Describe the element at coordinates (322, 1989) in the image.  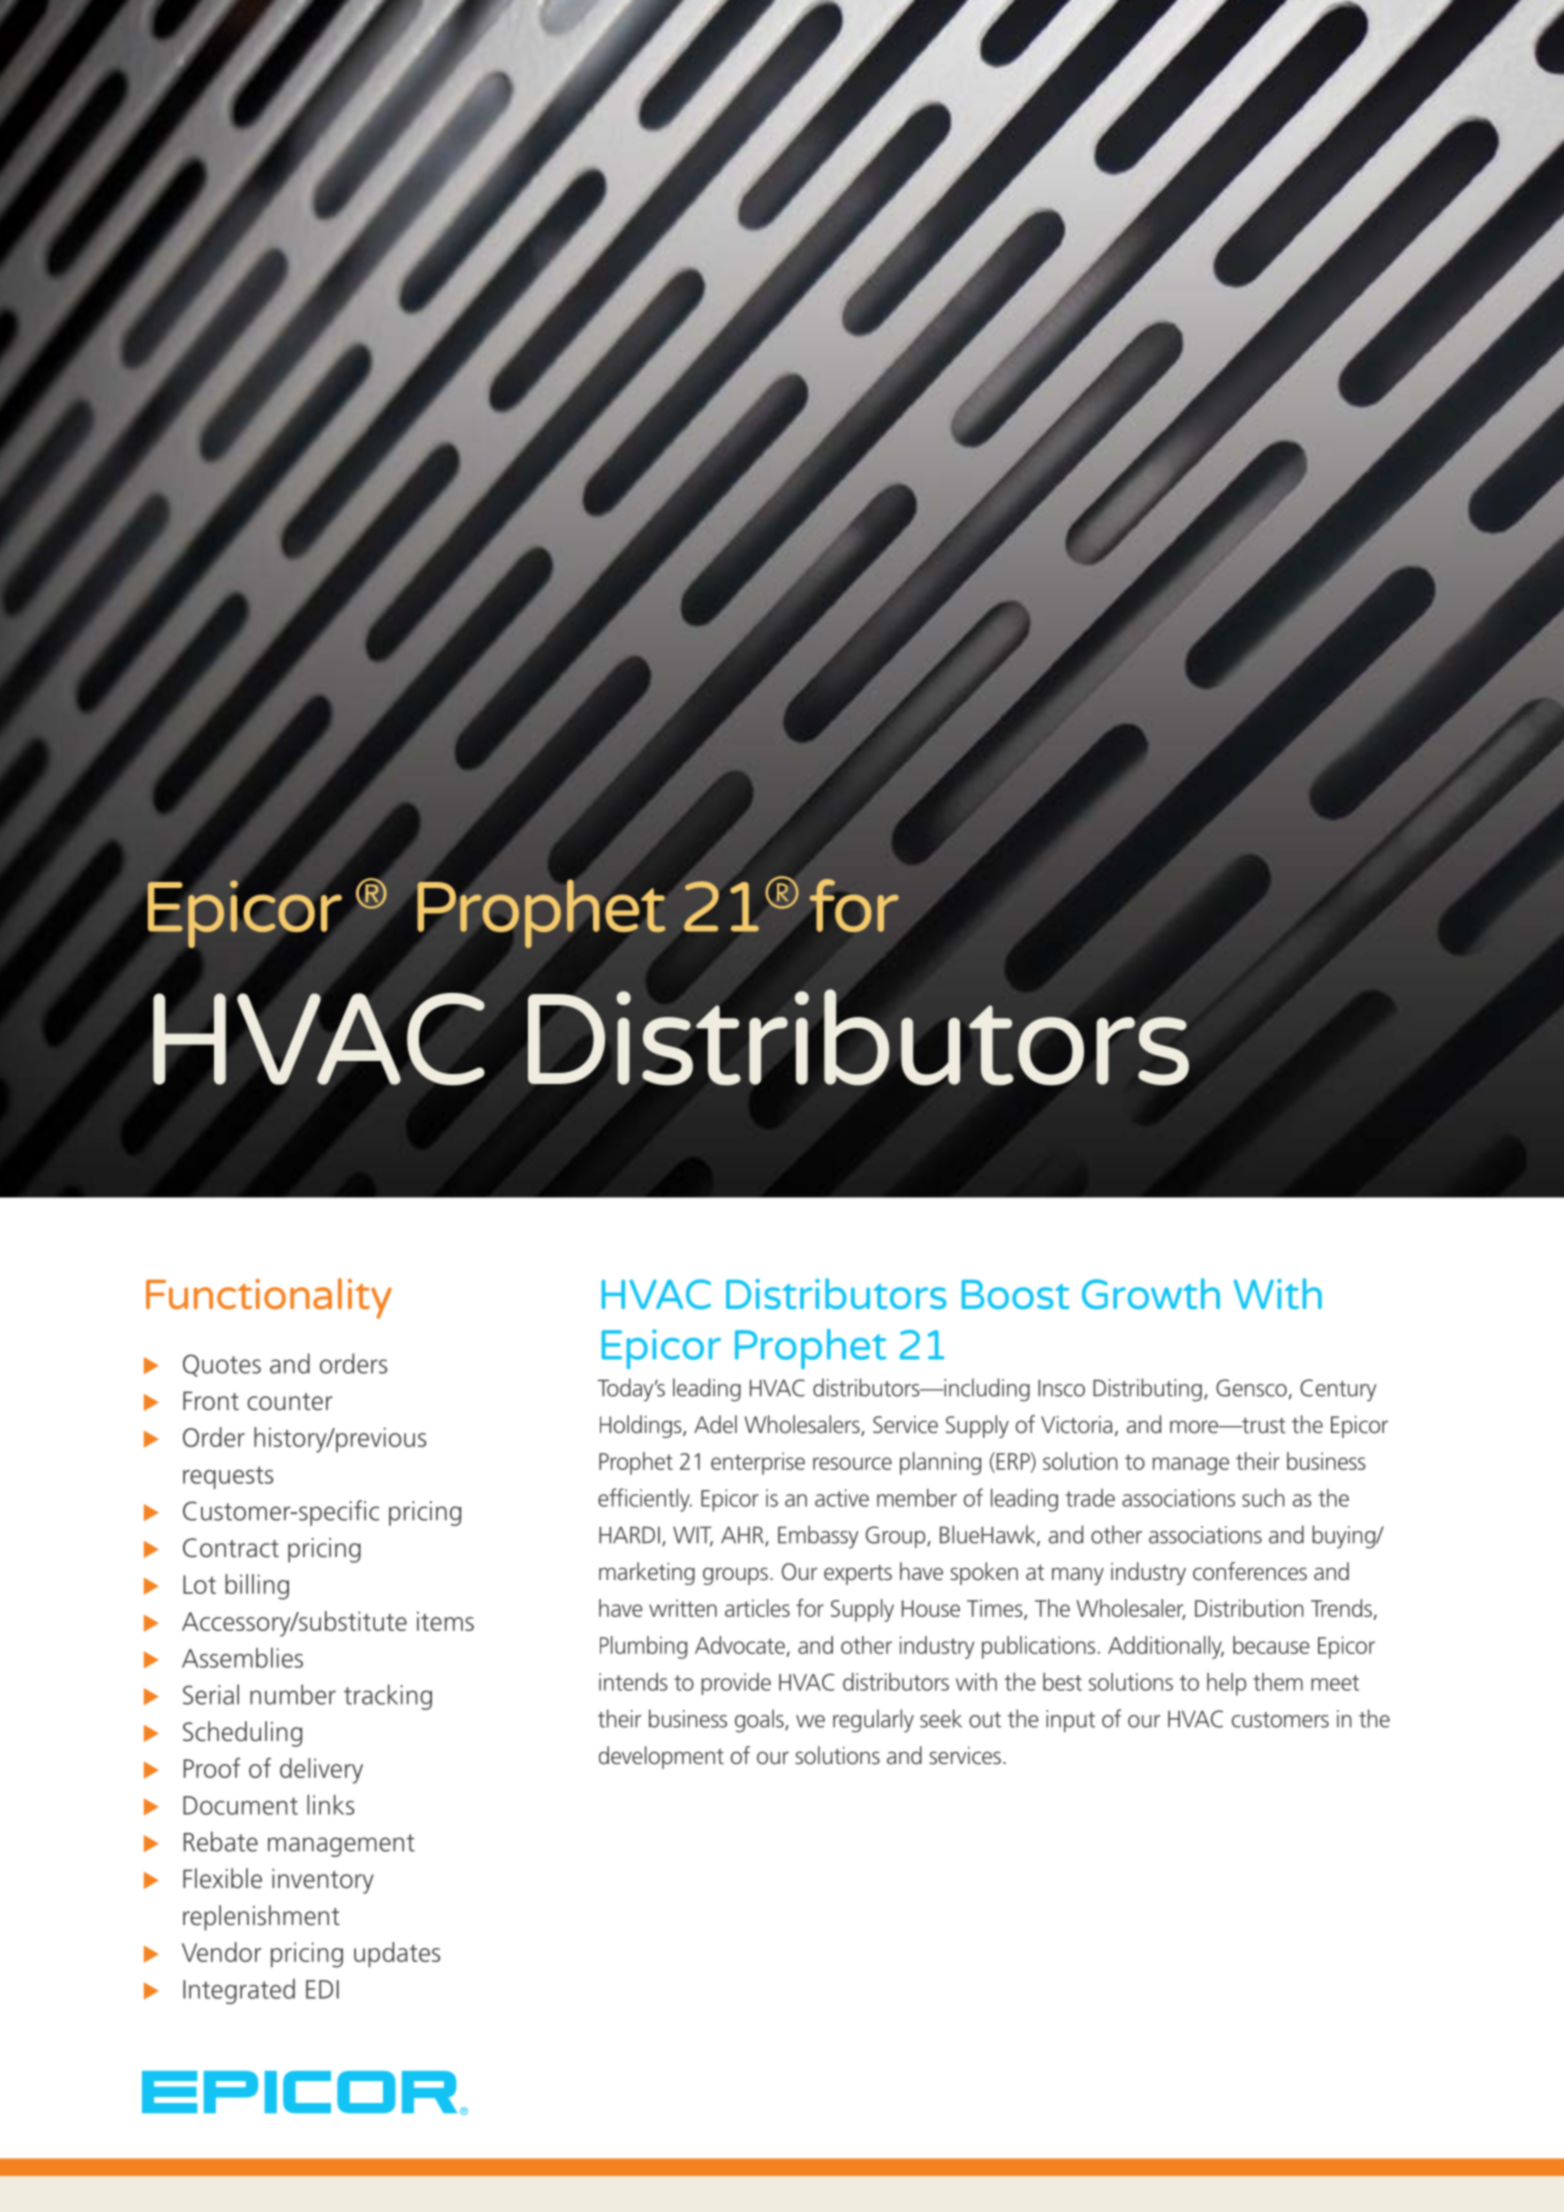
I see `EDI` at that location.
